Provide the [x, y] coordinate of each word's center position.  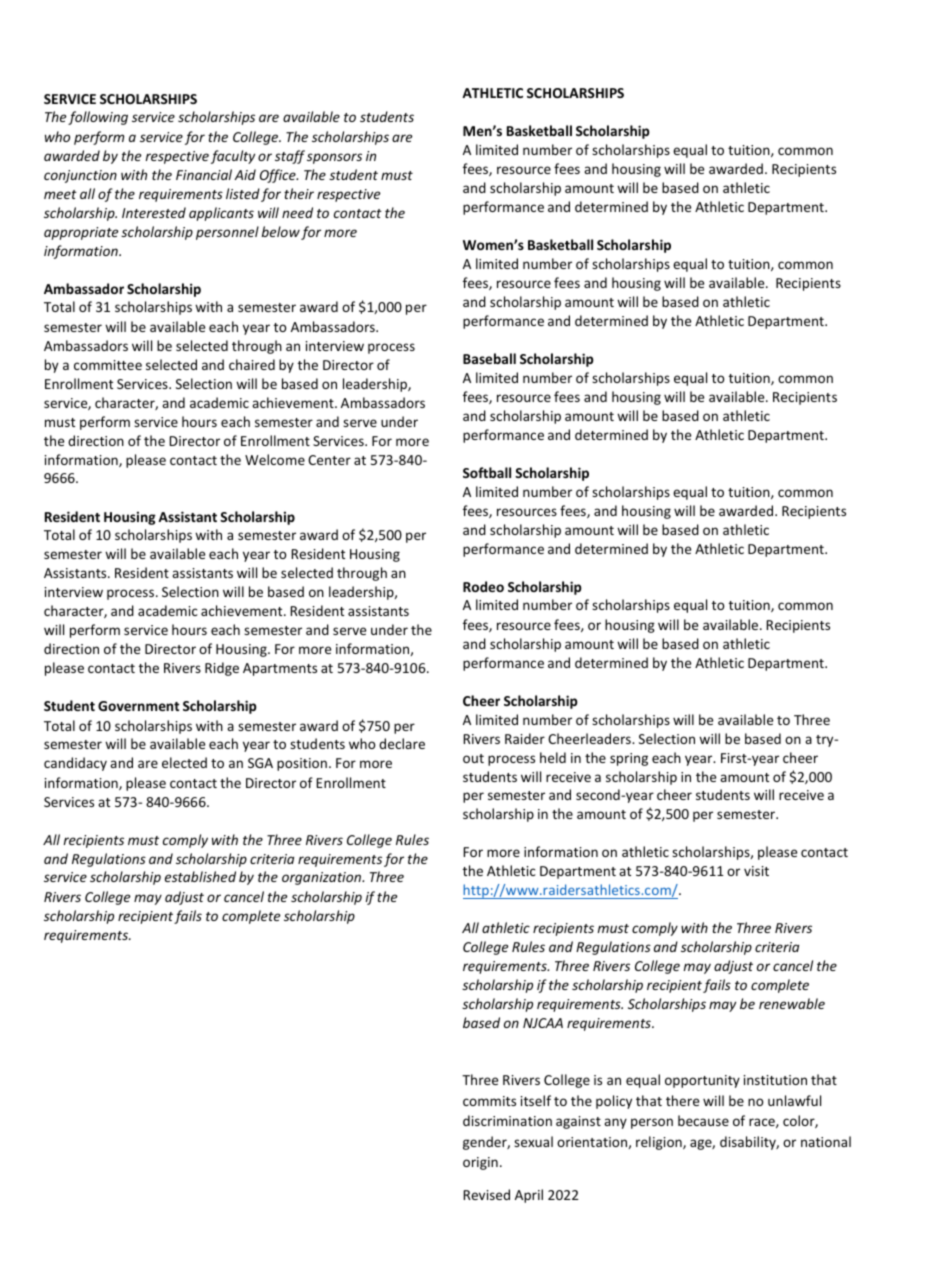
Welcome [275, 459]
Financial [204, 174]
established [200, 876]
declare [402, 743]
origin [480, 1163]
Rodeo [483, 586]
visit [756, 871]
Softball [487, 472]
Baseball [489, 358]
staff [291, 157]
